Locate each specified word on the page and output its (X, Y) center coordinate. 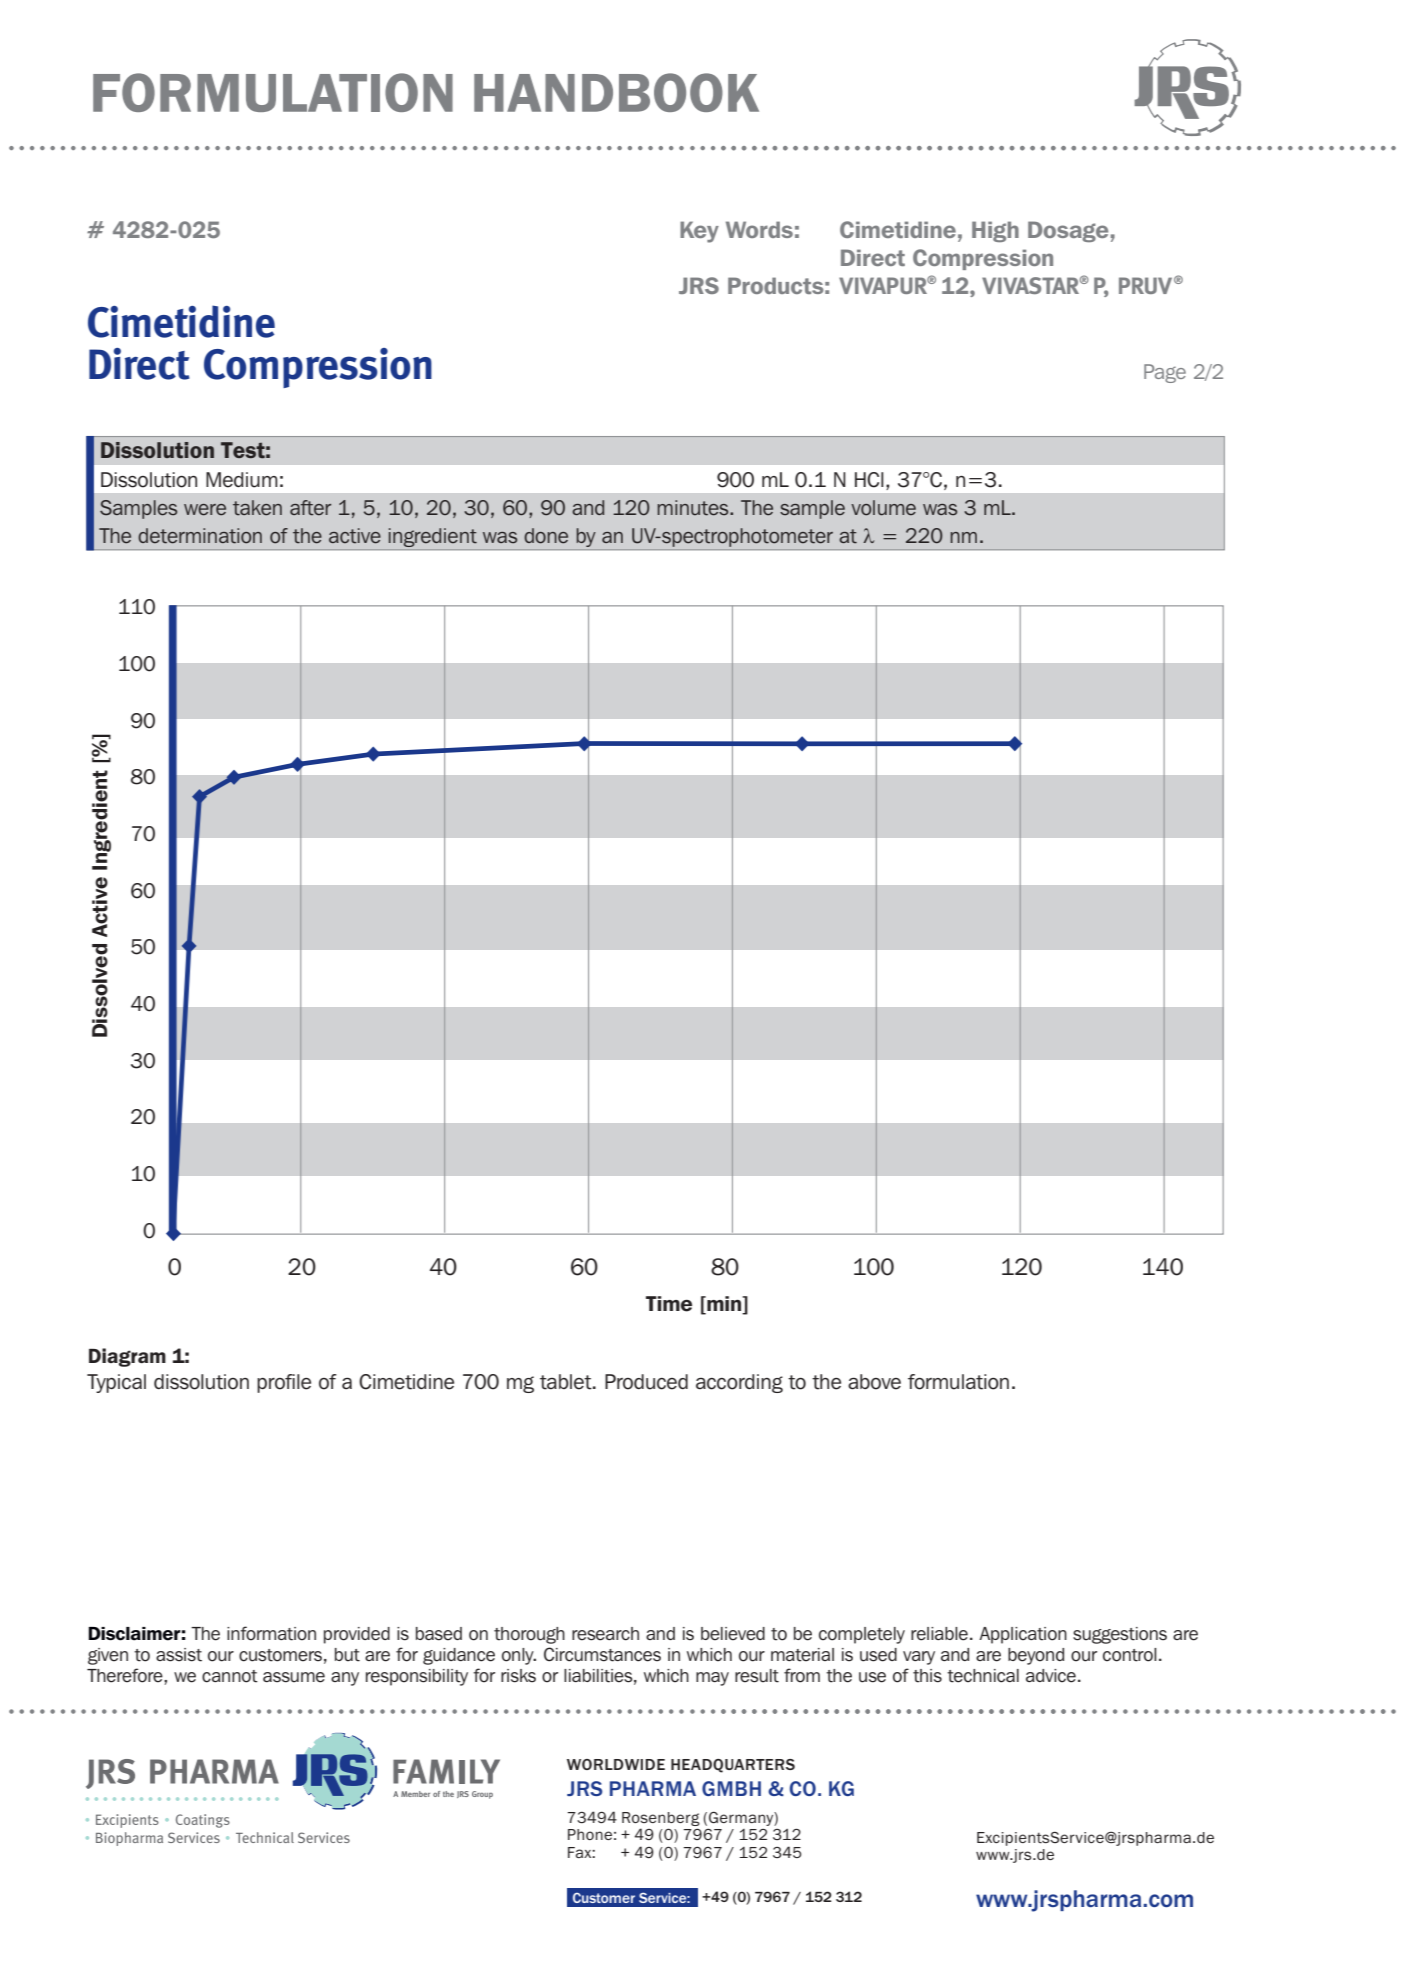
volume (883, 508)
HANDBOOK (616, 92)
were (205, 510)
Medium (242, 480)
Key (699, 232)
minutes (694, 508)
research (605, 1634)
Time (669, 1304)
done (546, 536)
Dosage (1068, 231)
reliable (939, 1634)
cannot (230, 1676)
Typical (116, 1383)
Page (1165, 373)
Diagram (127, 1357)
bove (880, 1382)
